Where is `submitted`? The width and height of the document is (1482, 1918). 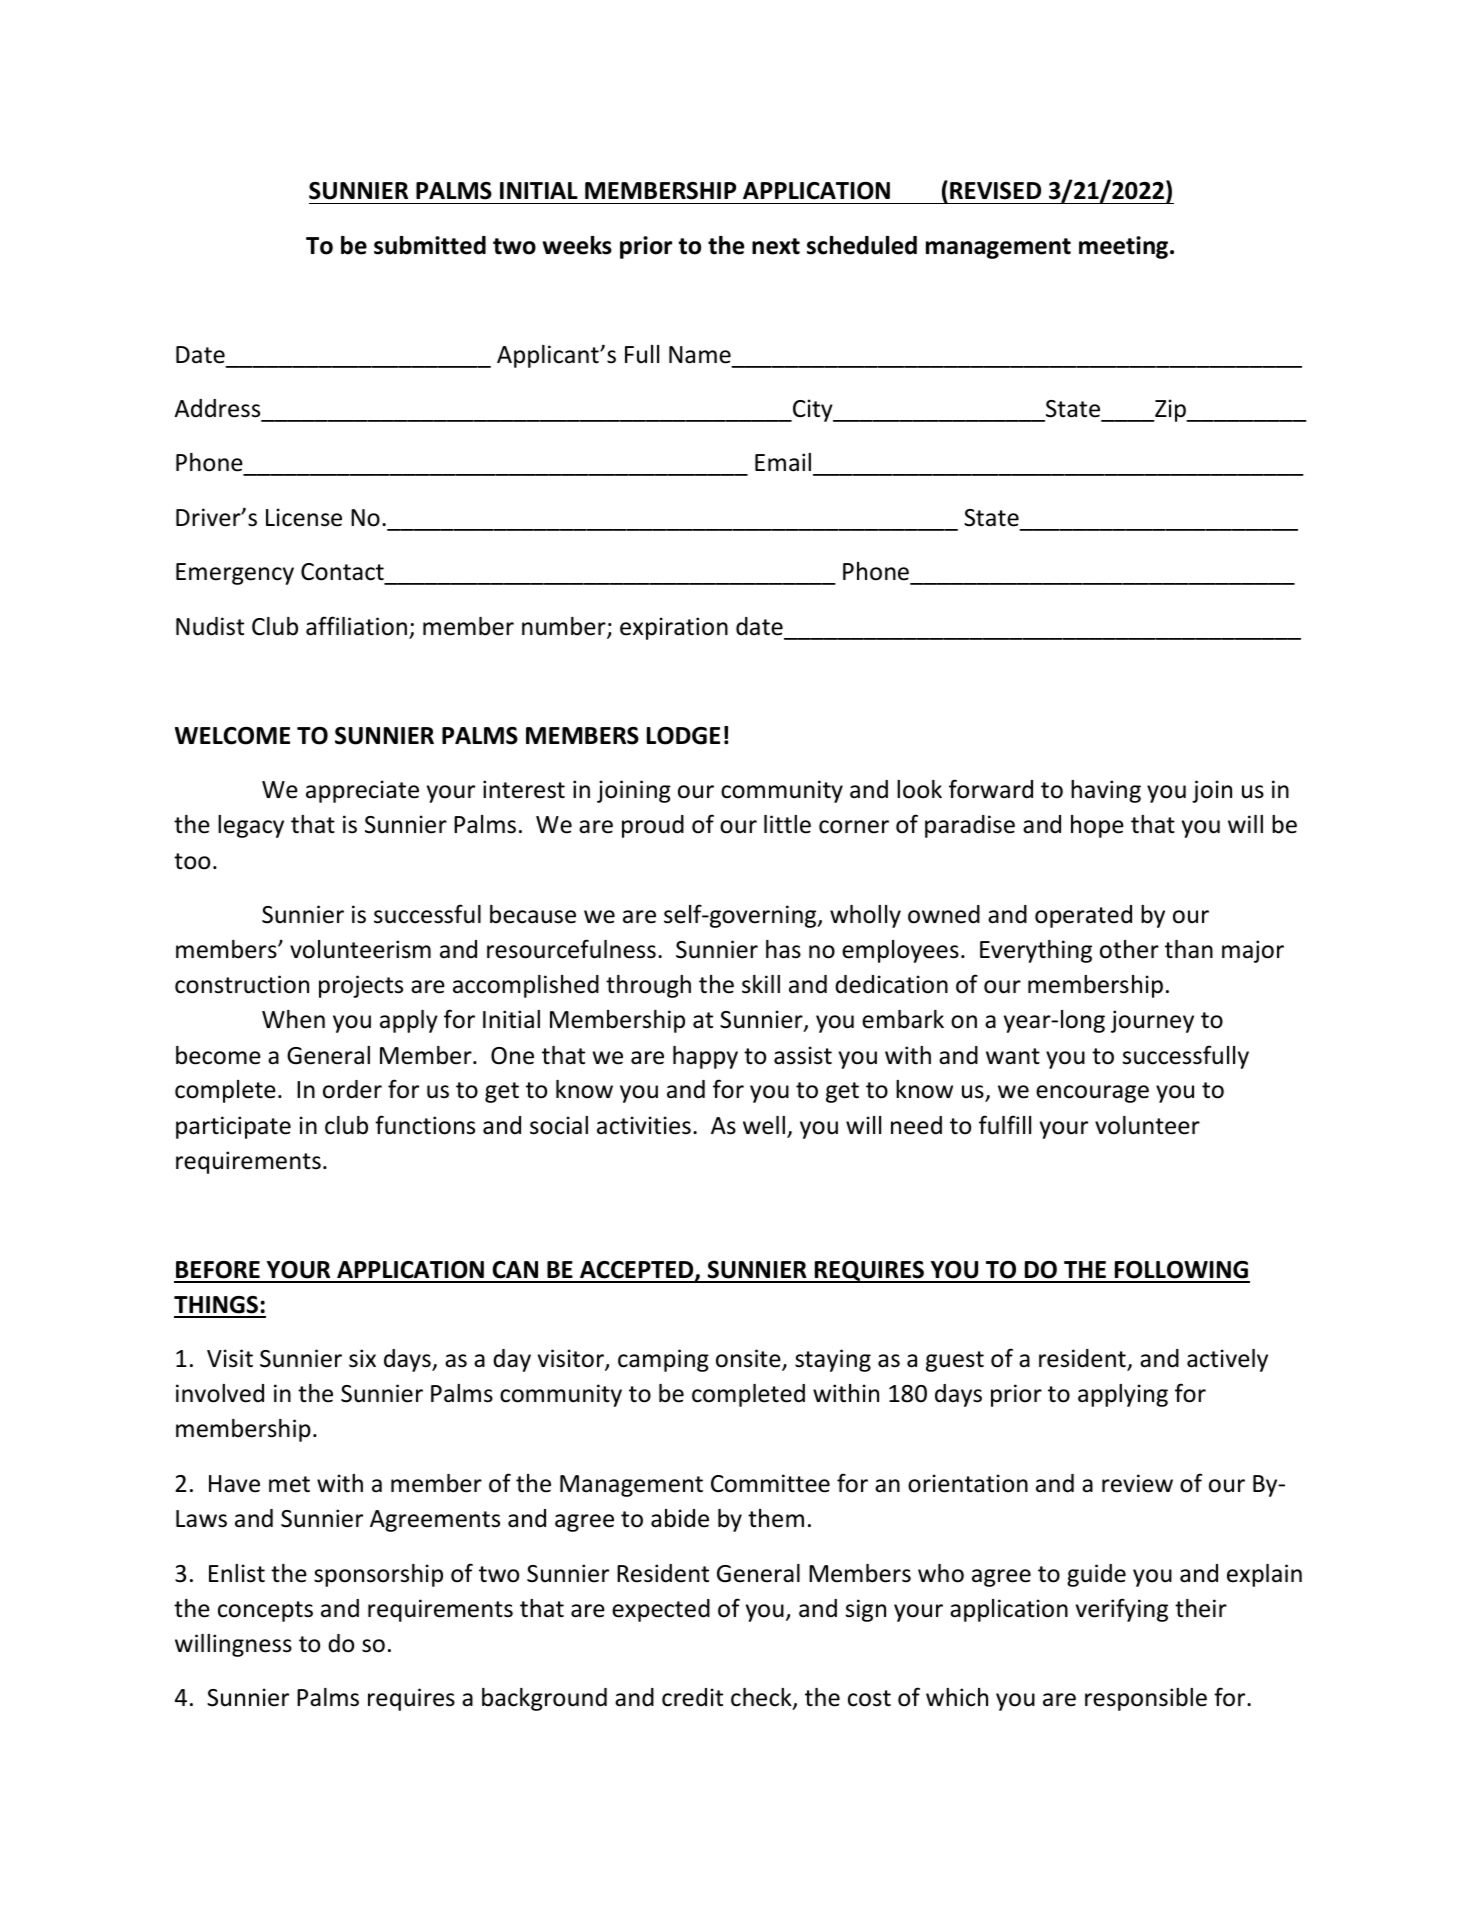 submitted is located at coordinates (430, 245).
